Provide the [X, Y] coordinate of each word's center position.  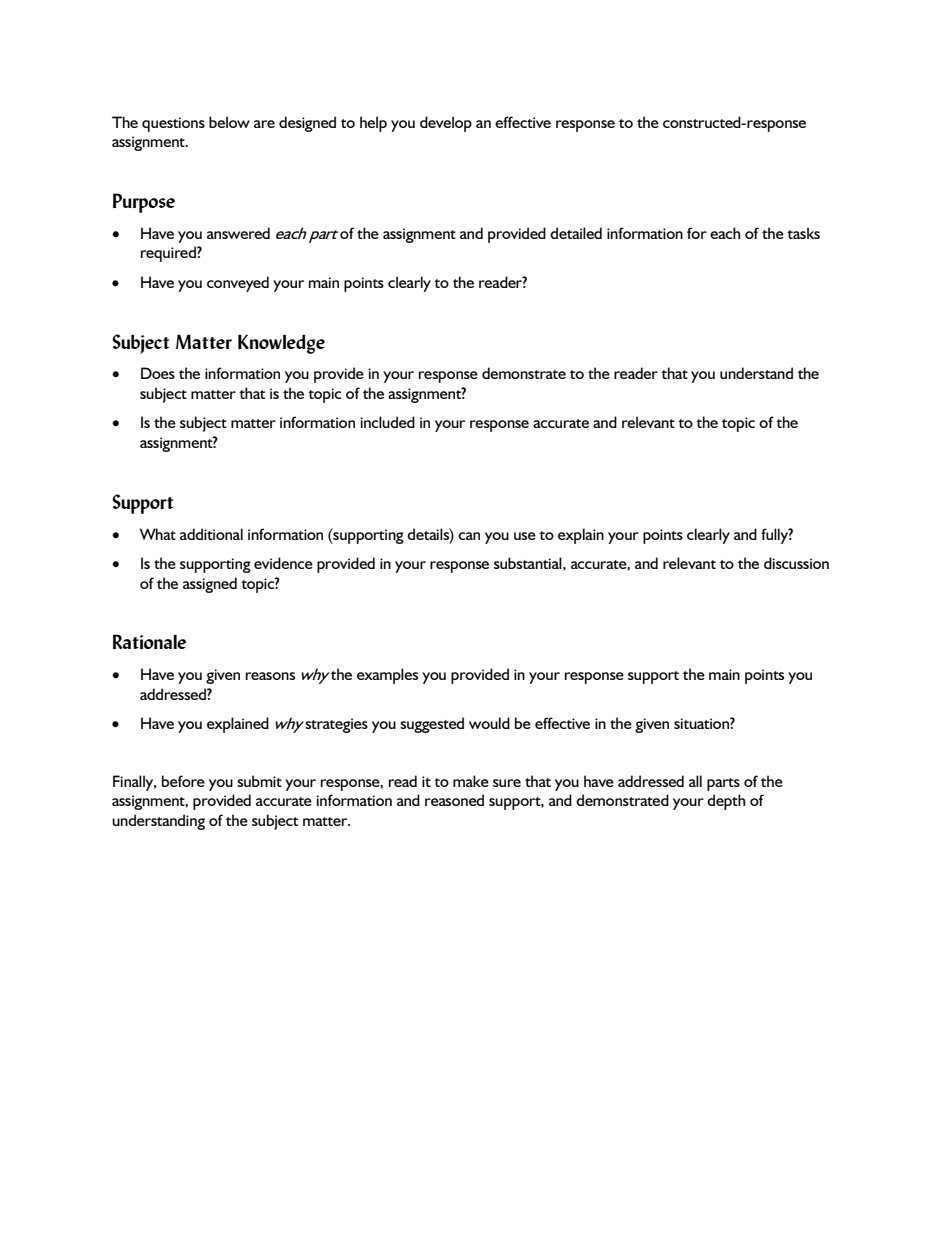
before [183, 781]
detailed [576, 233]
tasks [803, 233]
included [388, 422]
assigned [210, 585]
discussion [796, 563]
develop [446, 124]
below [229, 122]
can [469, 536]
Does [158, 373]
